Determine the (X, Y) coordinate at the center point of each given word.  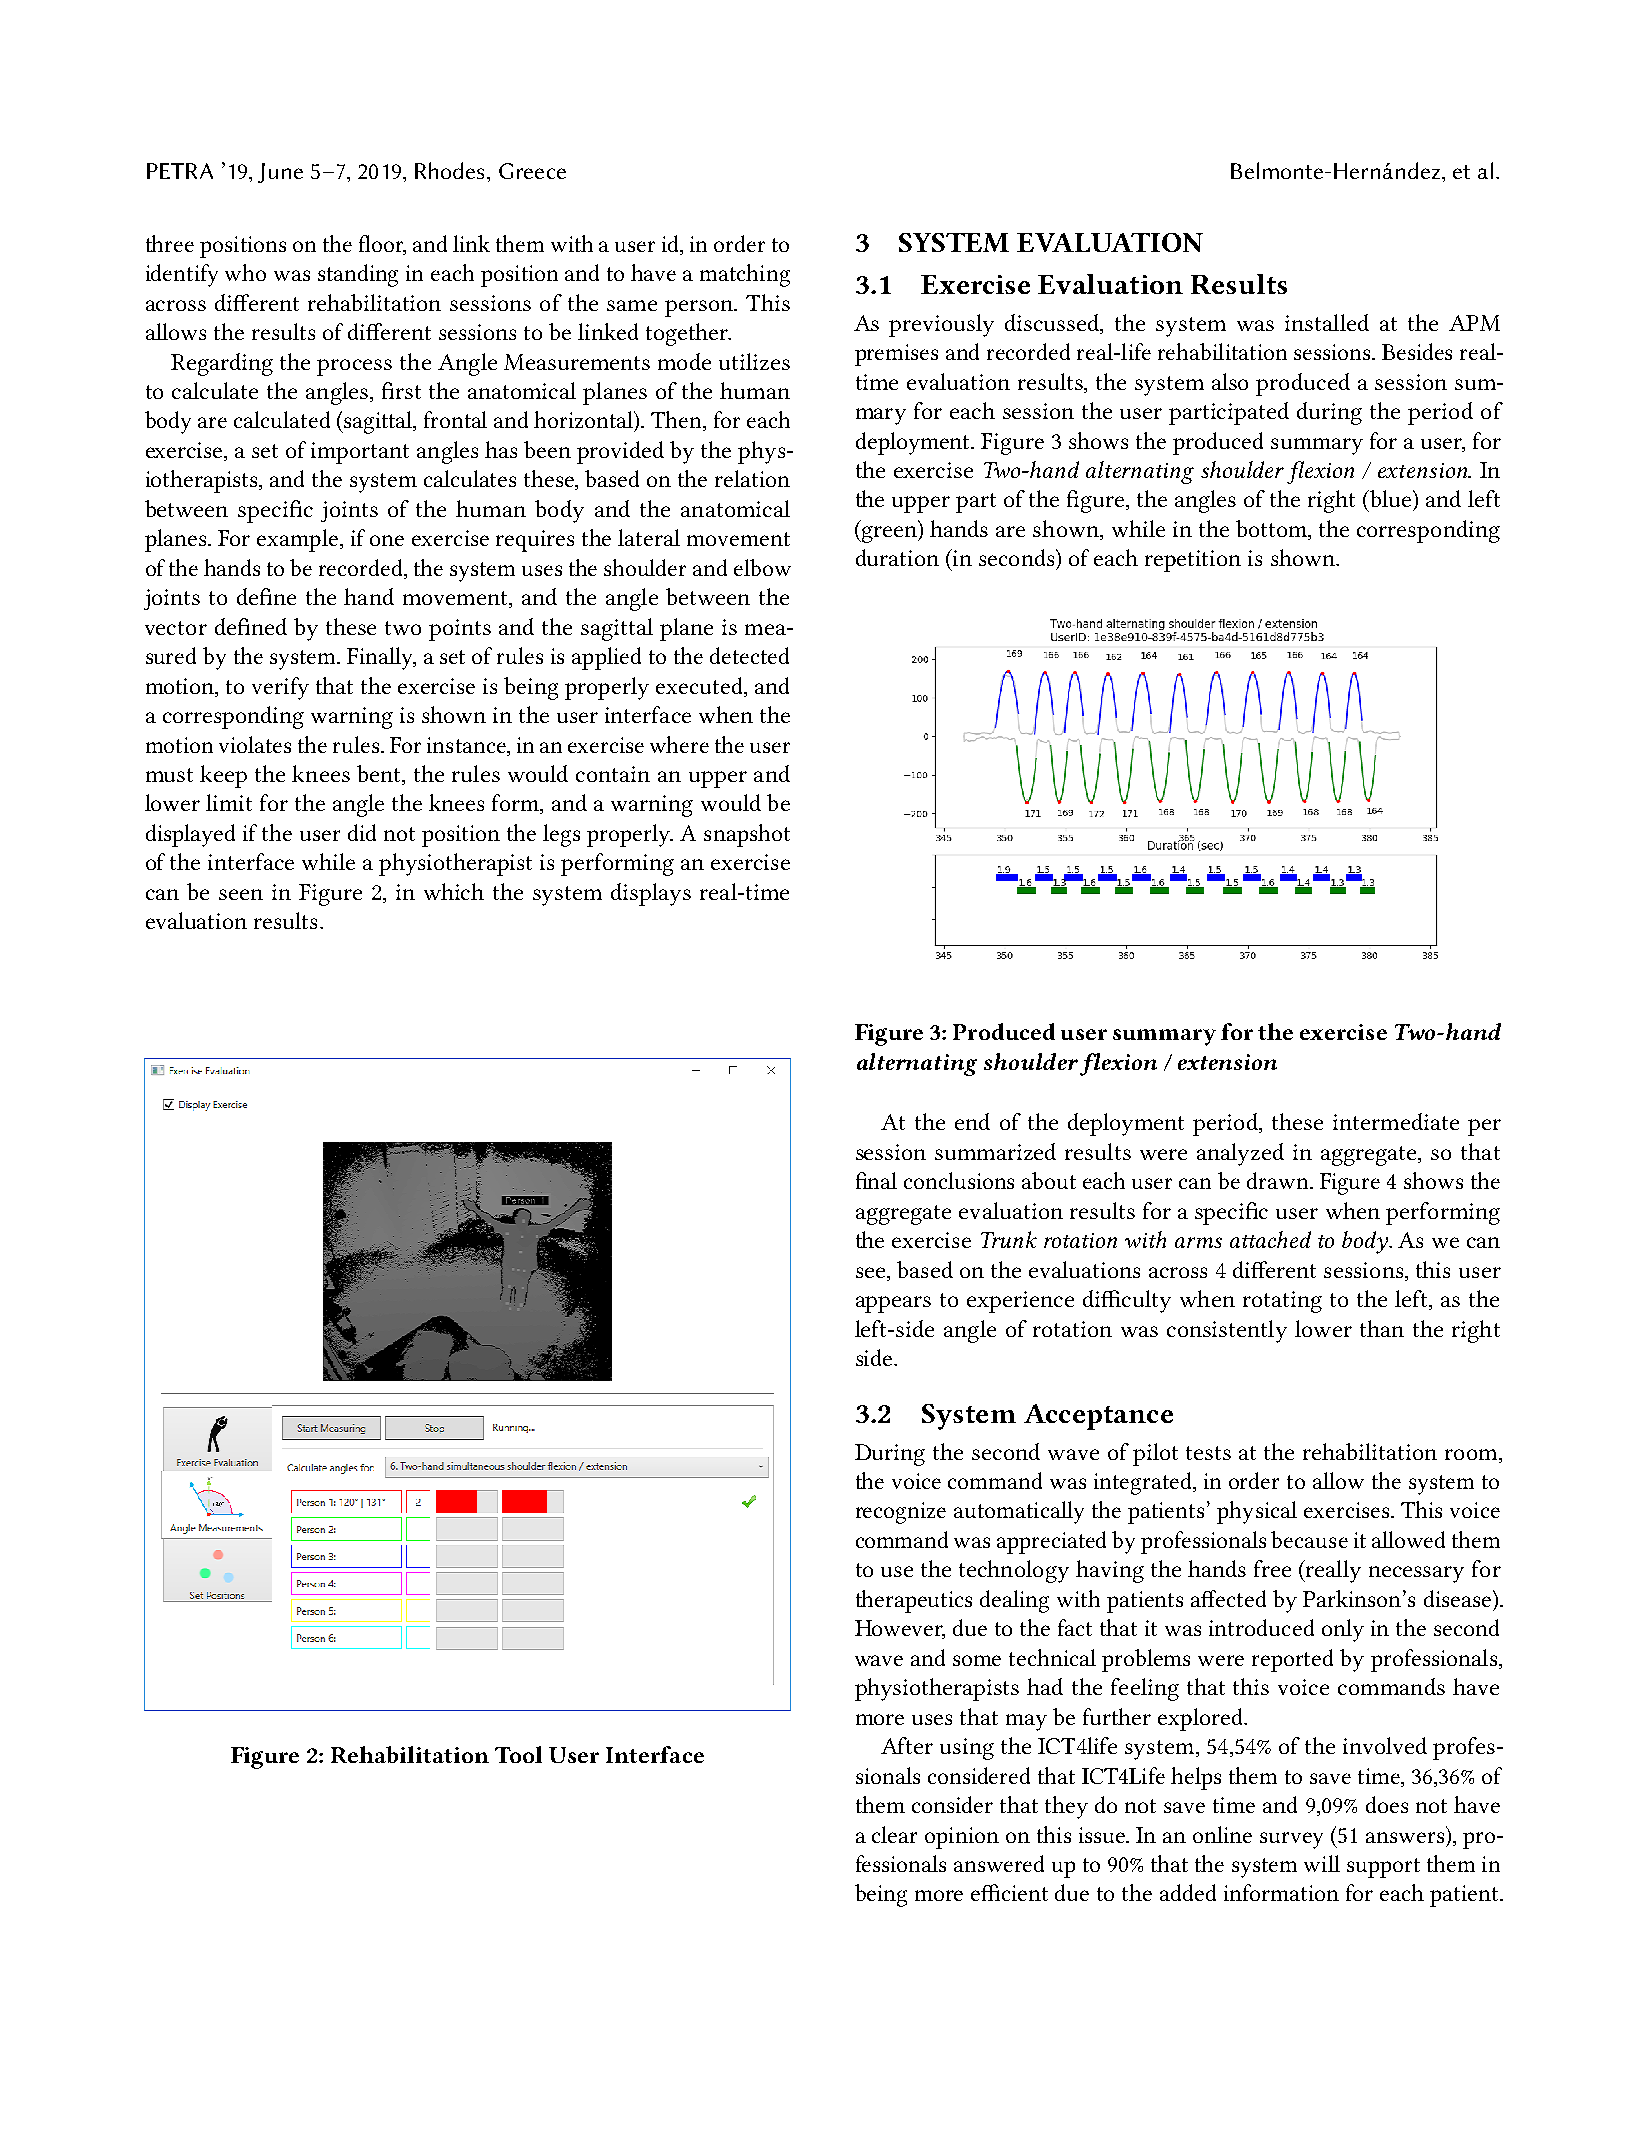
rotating (1282, 1302)
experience (1020, 1302)
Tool (518, 1754)
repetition (1193, 561)
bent (380, 775)
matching (745, 275)
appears (893, 1304)
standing (358, 275)
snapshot (747, 835)
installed (1327, 322)
